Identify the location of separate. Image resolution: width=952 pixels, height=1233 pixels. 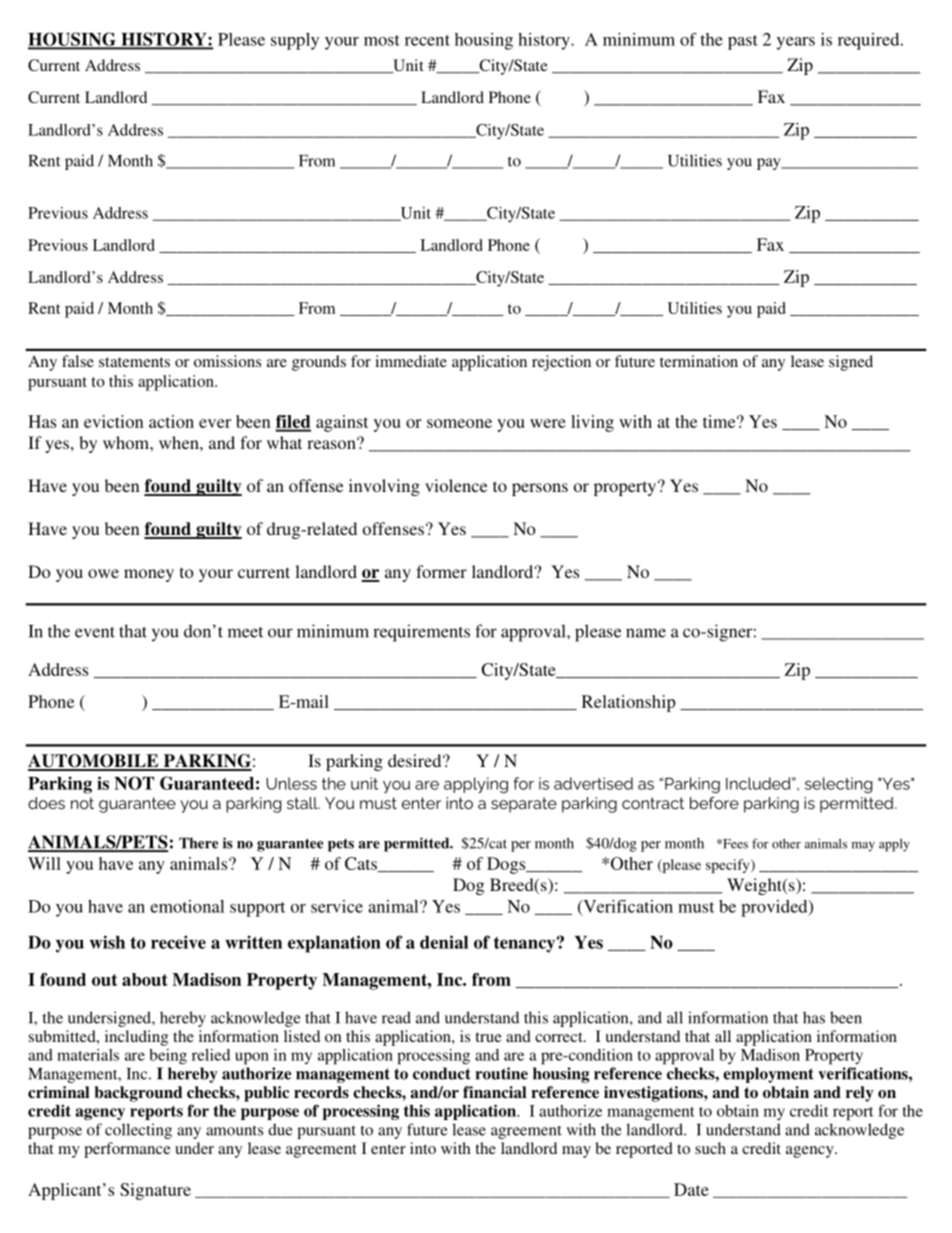
(524, 805).
